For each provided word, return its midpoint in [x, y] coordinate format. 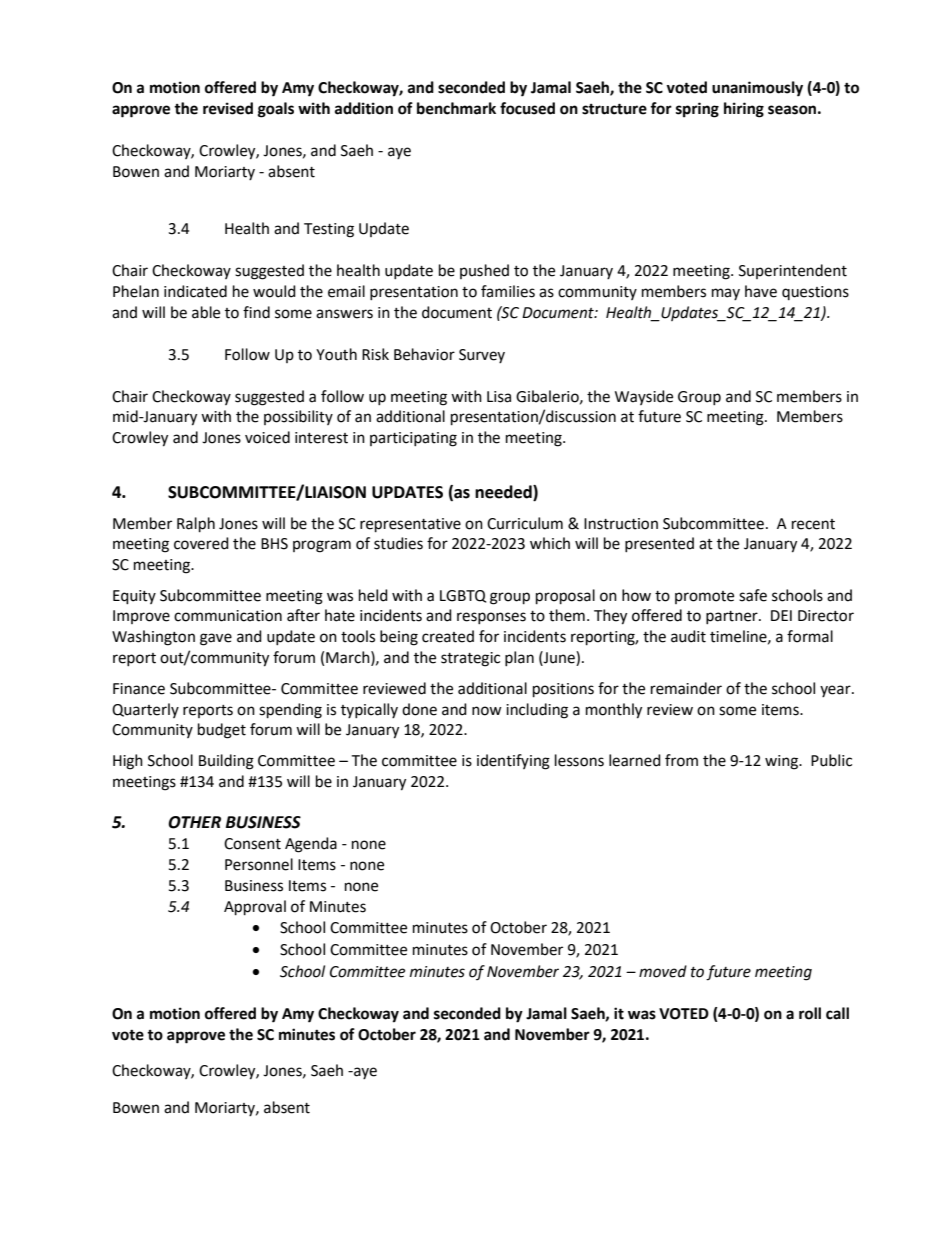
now [487, 711]
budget [222, 731]
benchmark [456, 108]
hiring [744, 110]
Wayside [644, 397]
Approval [255, 908]
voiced [267, 437]
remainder [686, 688]
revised [228, 108]
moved [663, 971]
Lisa [499, 397]
